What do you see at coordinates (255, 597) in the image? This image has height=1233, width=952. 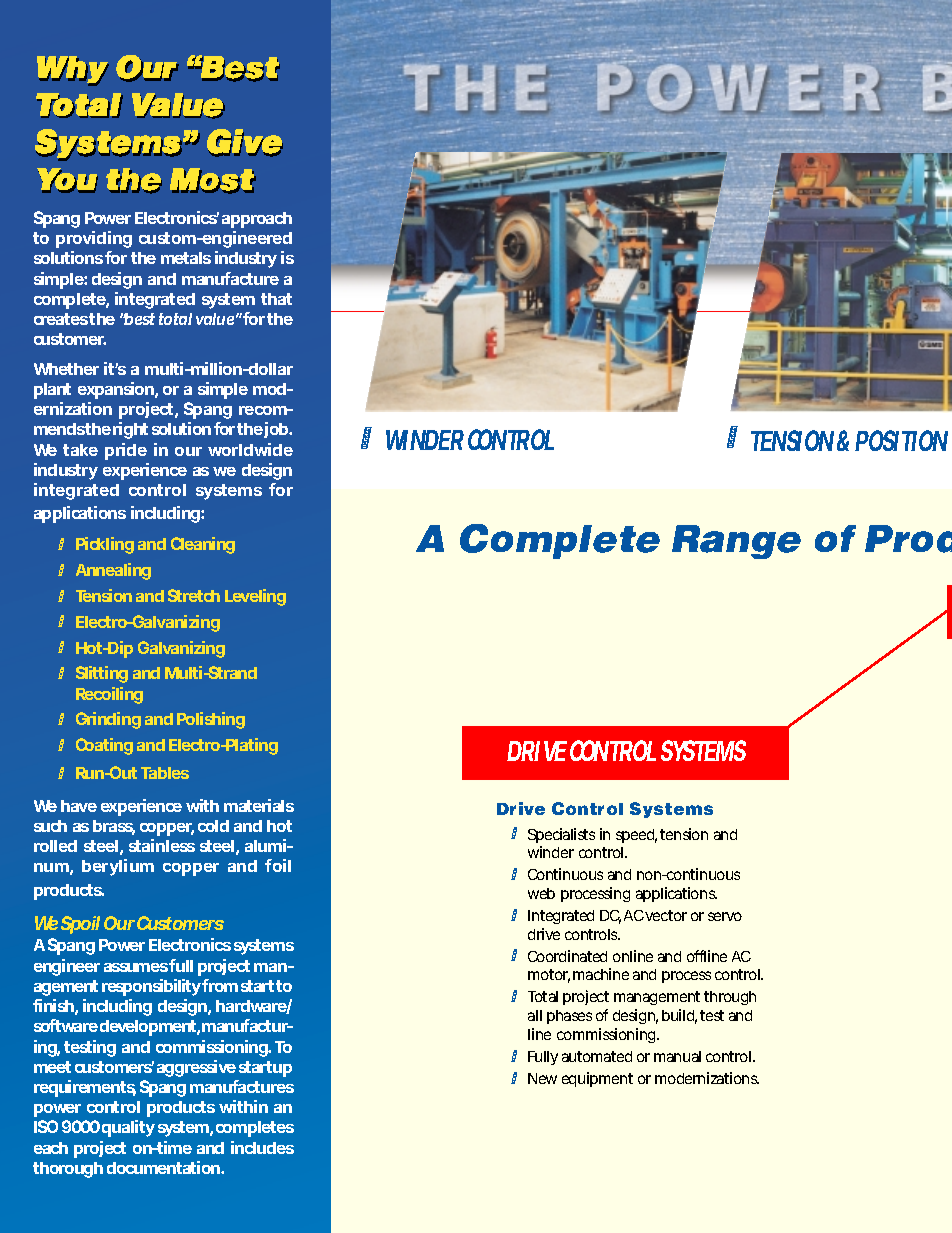 I see `Leveling` at bounding box center [255, 597].
